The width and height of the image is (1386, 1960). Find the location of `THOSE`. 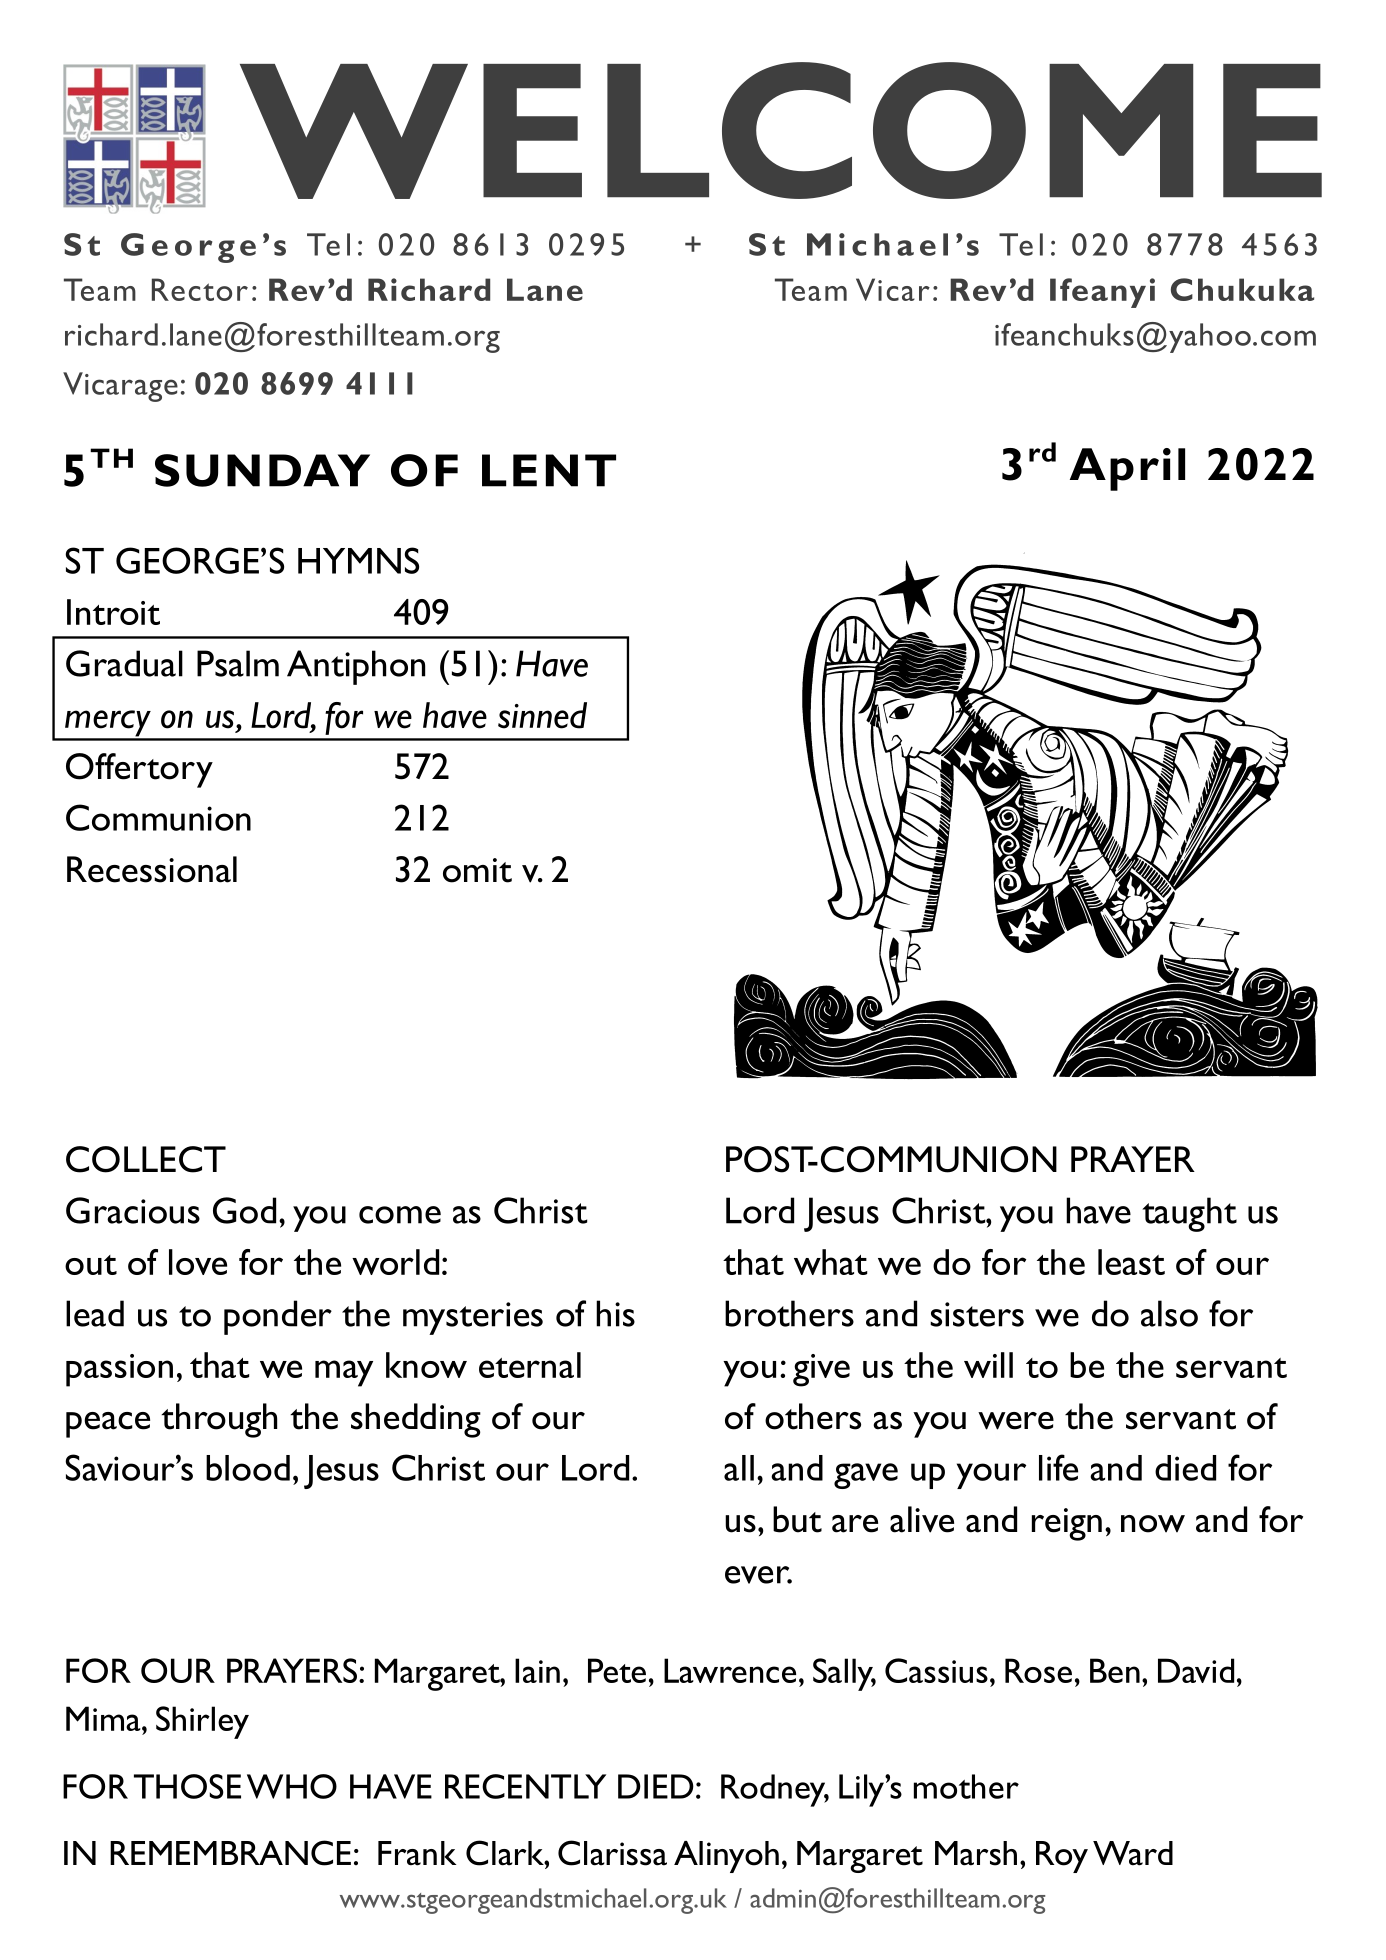

THOSE is located at coordinates (187, 1786).
